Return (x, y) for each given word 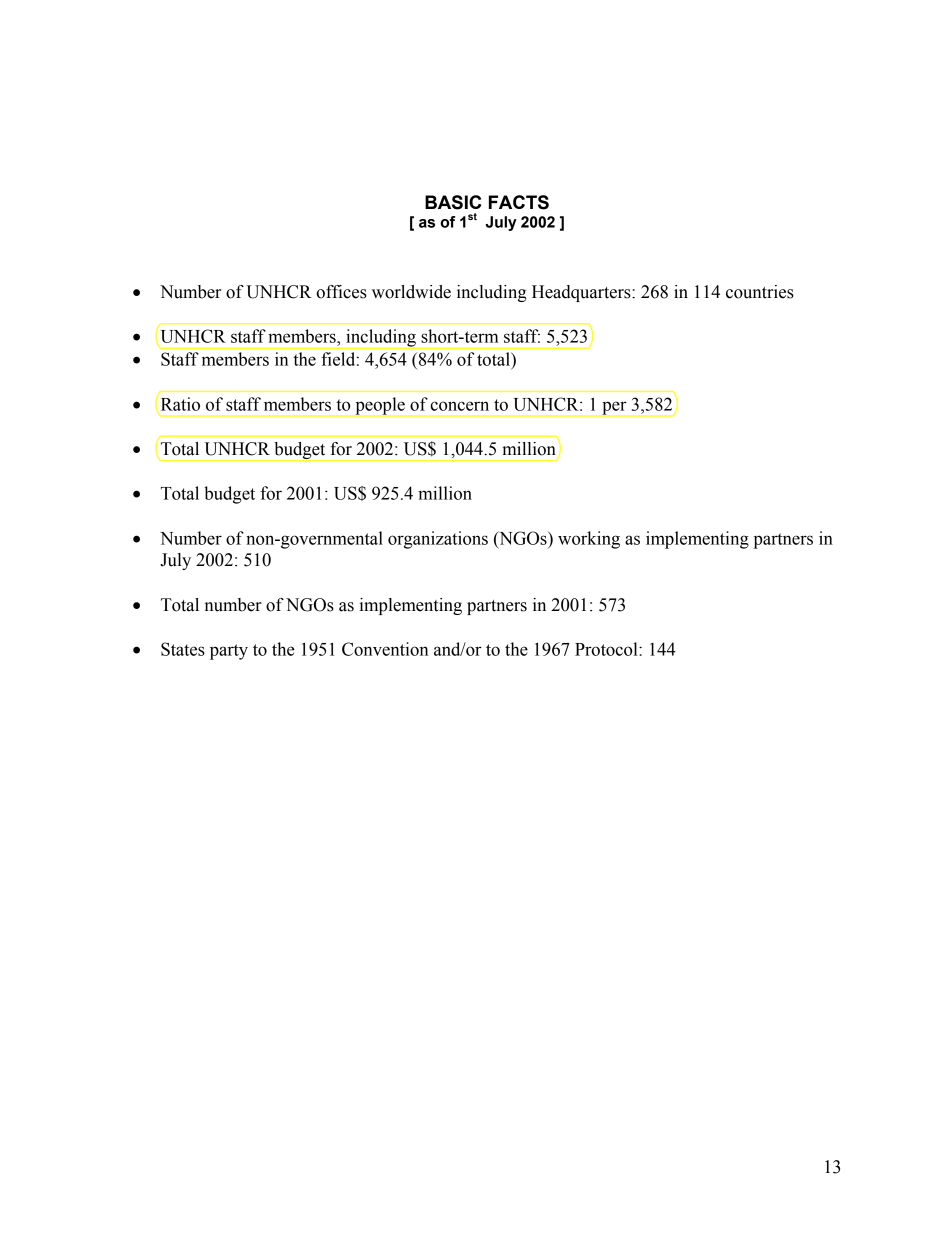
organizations (438, 540)
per (614, 409)
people (380, 407)
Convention (385, 649)
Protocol (607, 649)
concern (459, 406)
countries (760, 292)
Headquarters (582, 293)
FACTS (519, 202)
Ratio (179, 405)
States (183, 649)
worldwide (411, 292)
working (589, 540)
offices (341, 292)
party (229, 652)
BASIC (453, 202)
